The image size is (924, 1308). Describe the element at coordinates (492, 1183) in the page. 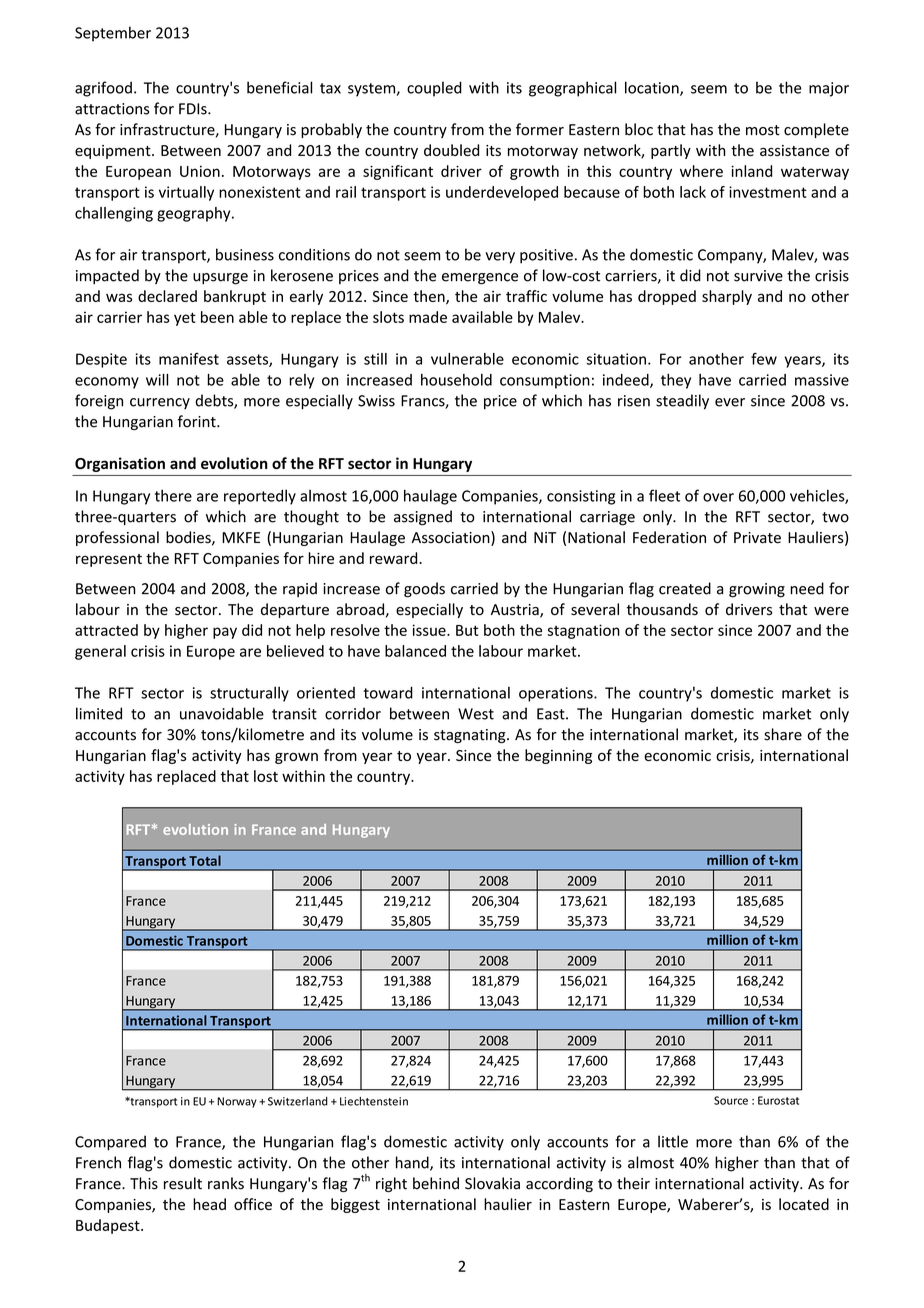

I see `Slovakia` at that location.
